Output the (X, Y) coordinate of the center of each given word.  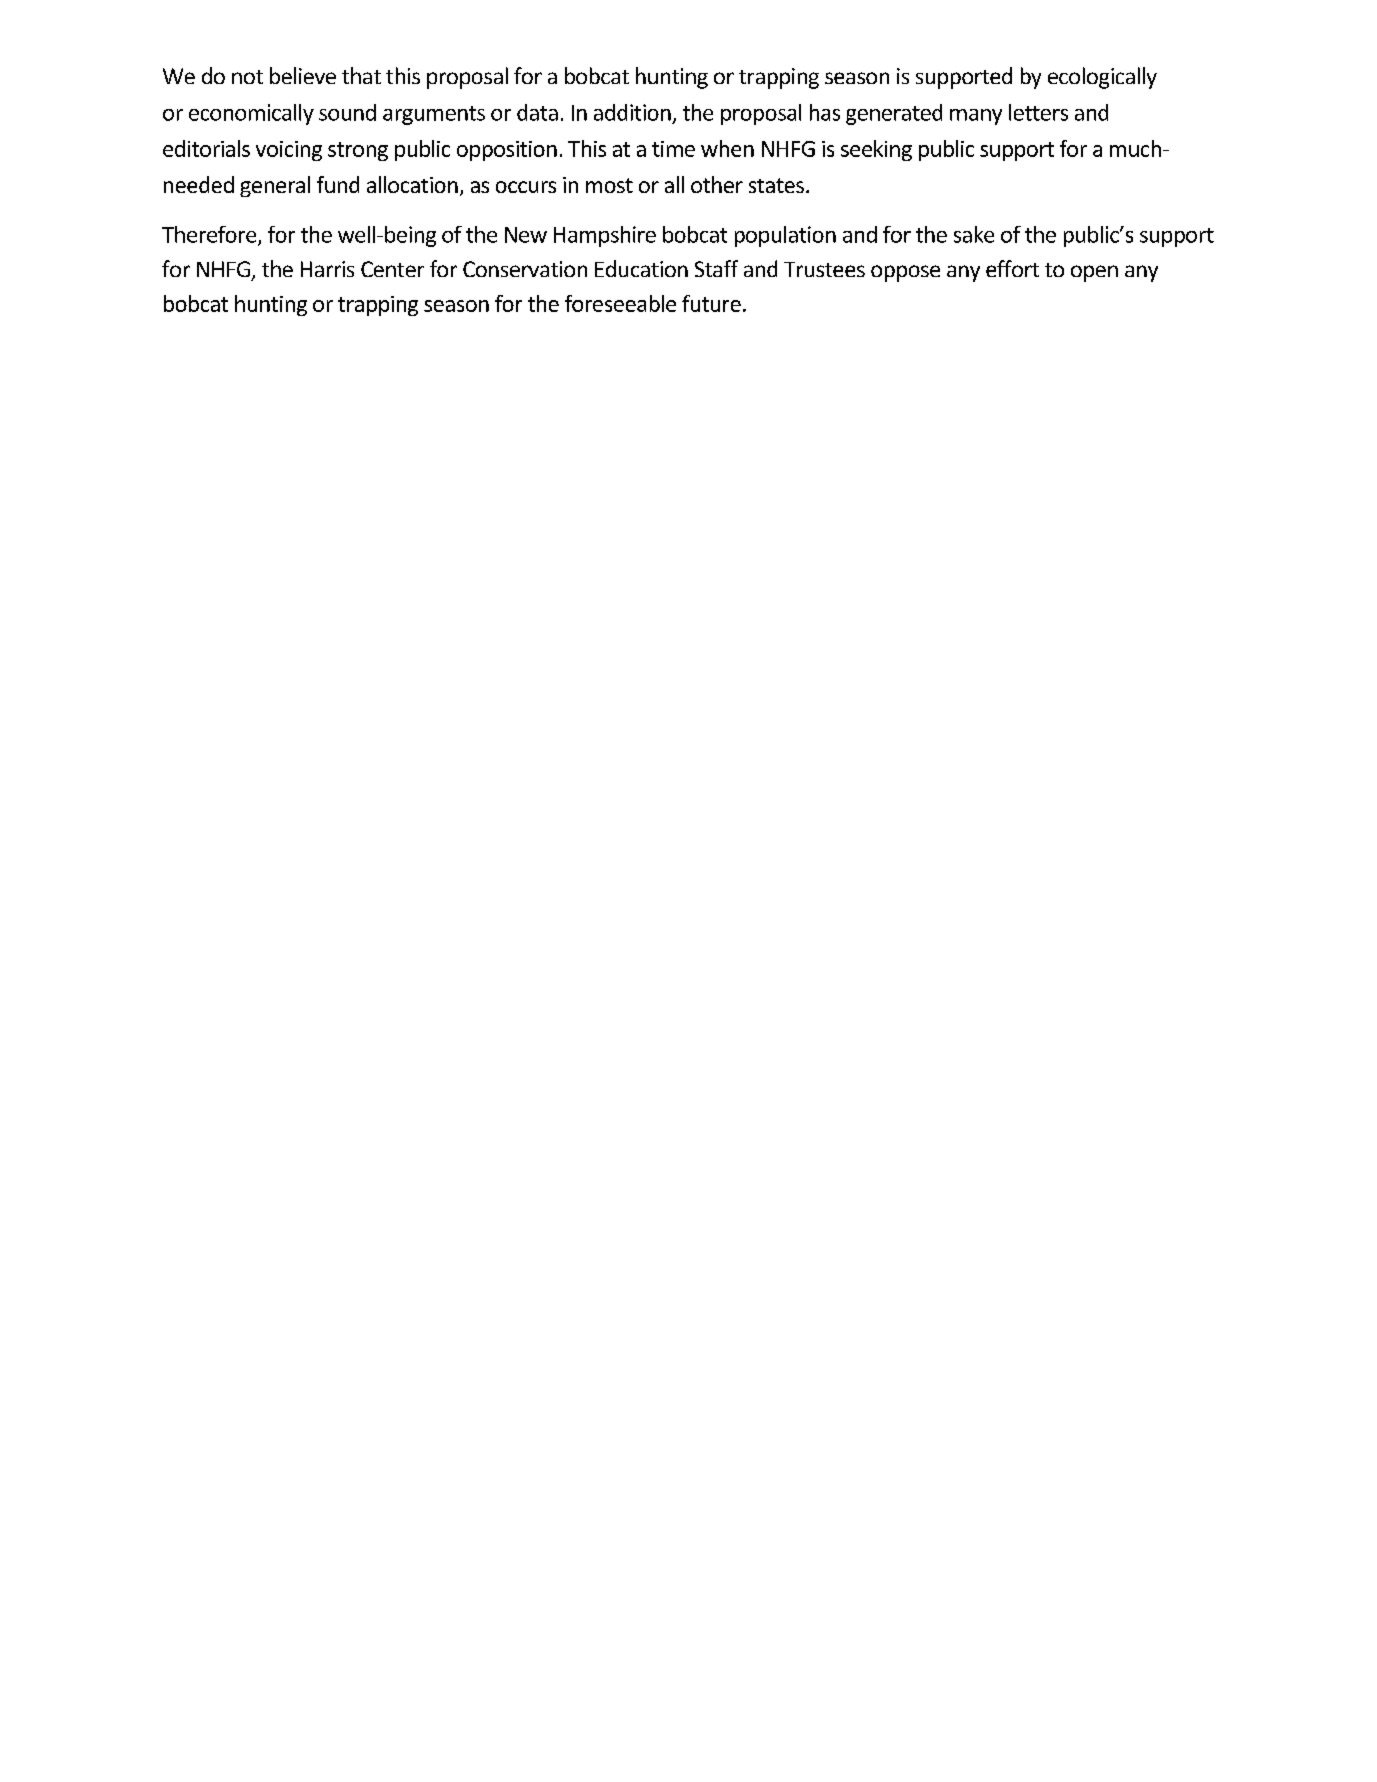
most (609, 185)
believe (303, 75)
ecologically (1102, 78)
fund (338, 184)
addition (632, 112)
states (778, 185)
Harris (327, 269)
